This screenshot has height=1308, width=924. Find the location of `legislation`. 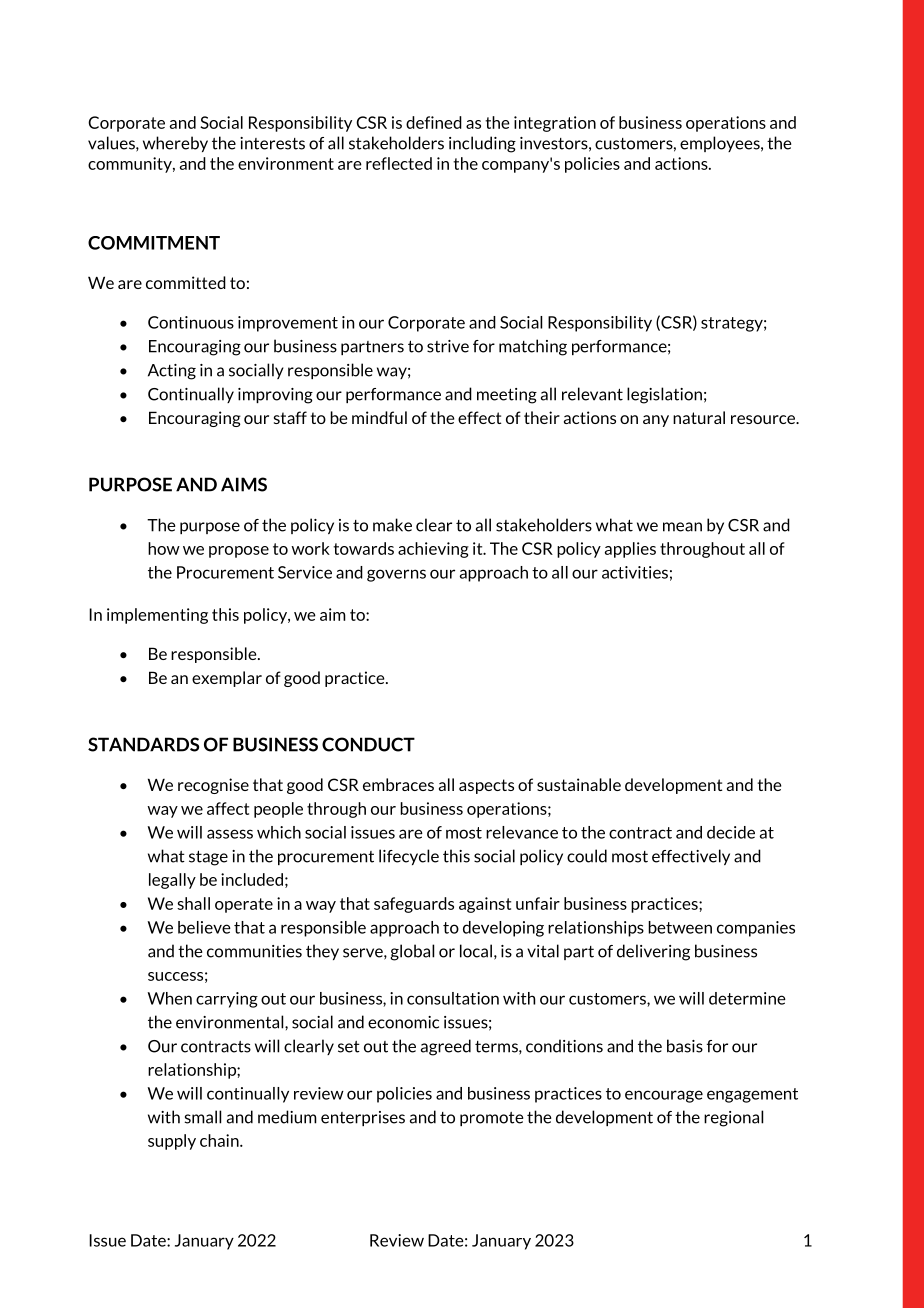

legislation is located at coordinates (664, 395).
